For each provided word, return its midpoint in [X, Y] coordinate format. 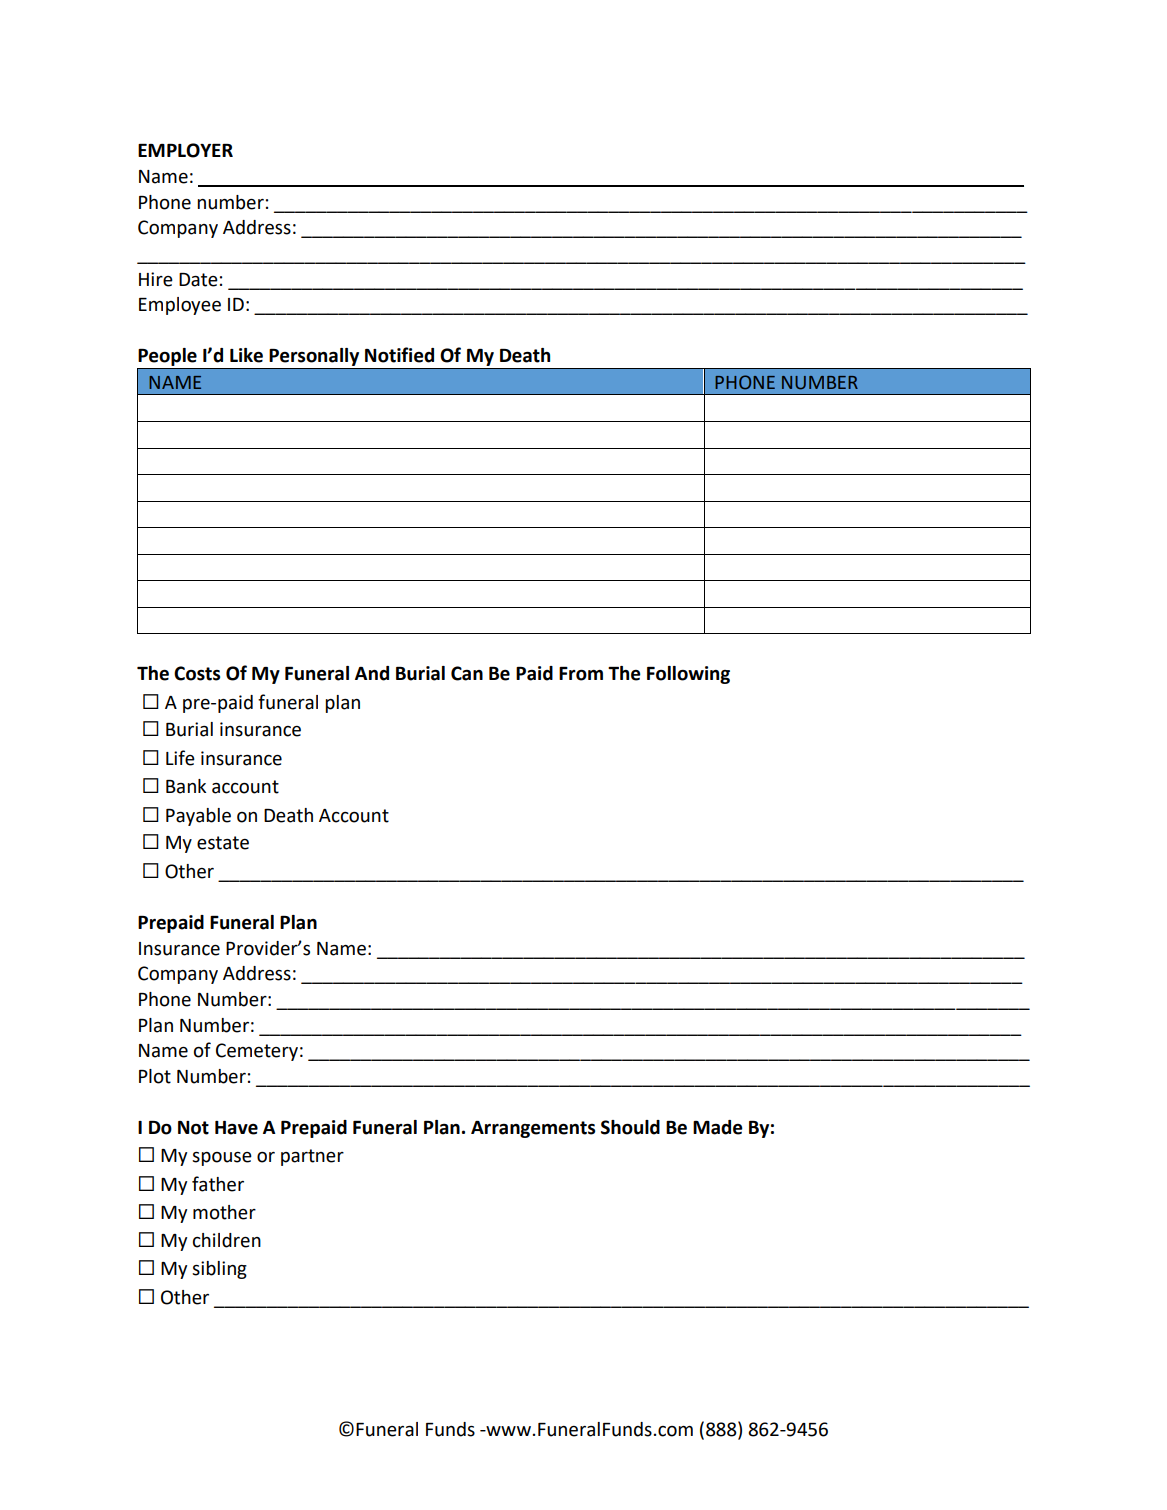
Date [198, 280]
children [227, 1240]
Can [467, 673]
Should [630, 1127]
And [372, 673]
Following [688, 675]
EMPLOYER [185, 150]
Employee [180, 306]
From [581, 674]
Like [246, 355]
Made [718, 1127]
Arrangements [533, 1129]
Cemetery [257, 1052]
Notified [399, 355]
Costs [197, 673]
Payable [198, 817]
